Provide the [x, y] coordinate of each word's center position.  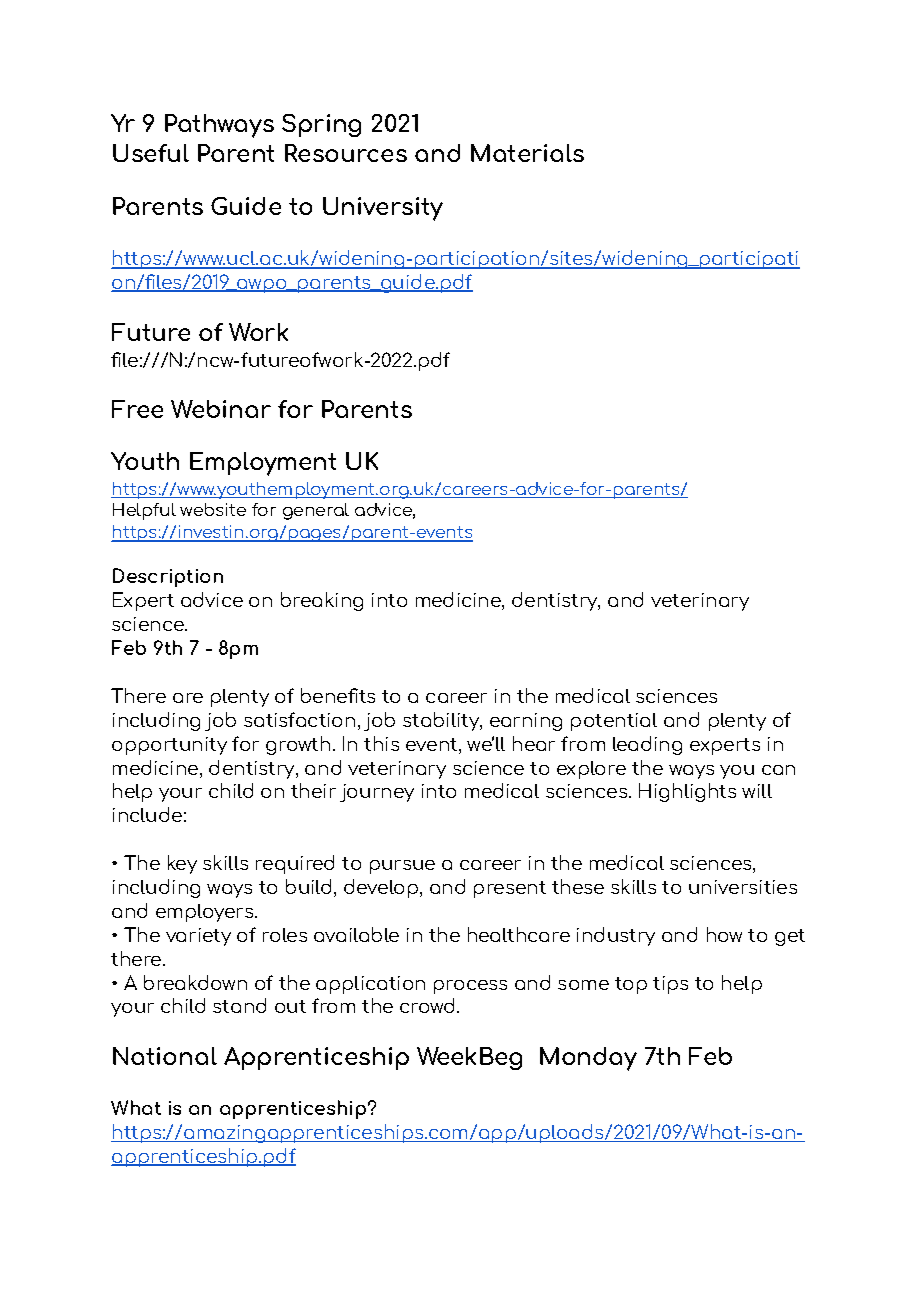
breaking [322, 601]
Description [168, 577]
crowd [429, 1005]
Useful [151, 153]
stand [239, 1005]
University [383, 209]
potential [614, 722]
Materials [527, 153]
